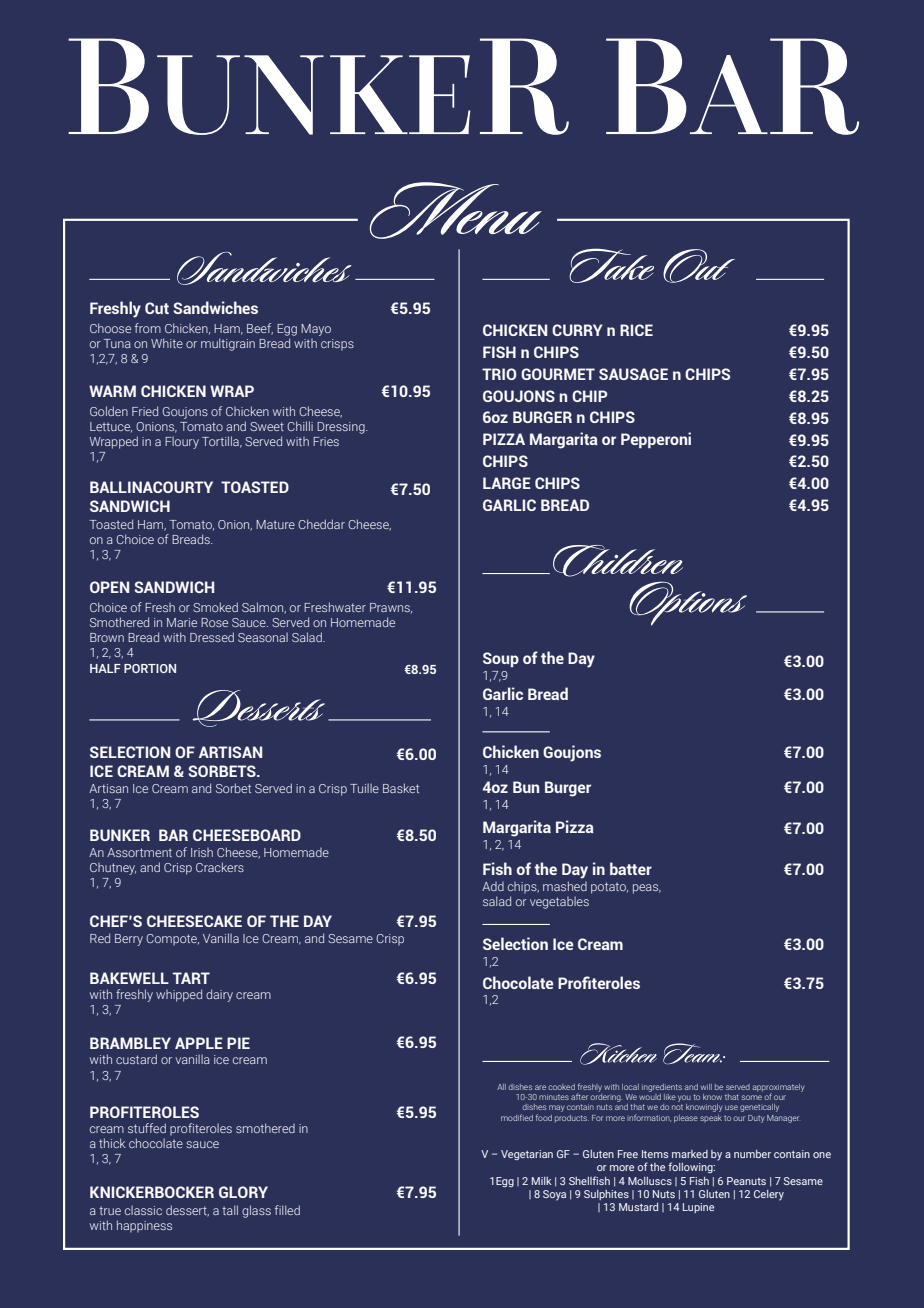  What do you see at coordinates (636, 330) in the image?
I see `RICE` at bounding box center [636, 330].
